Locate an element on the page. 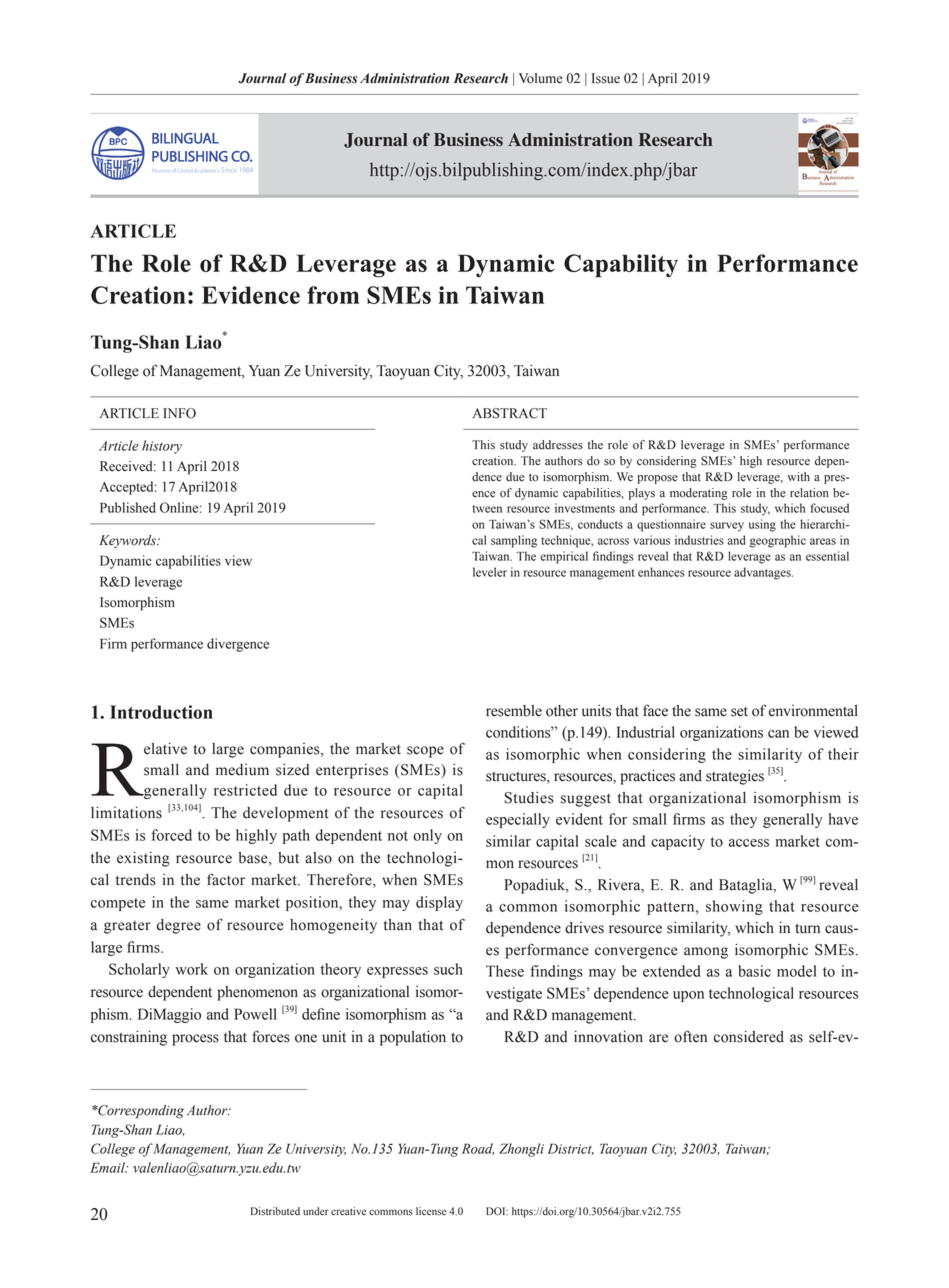 This page has height=1288, width=949. display is located at coordinates (439, 903).
